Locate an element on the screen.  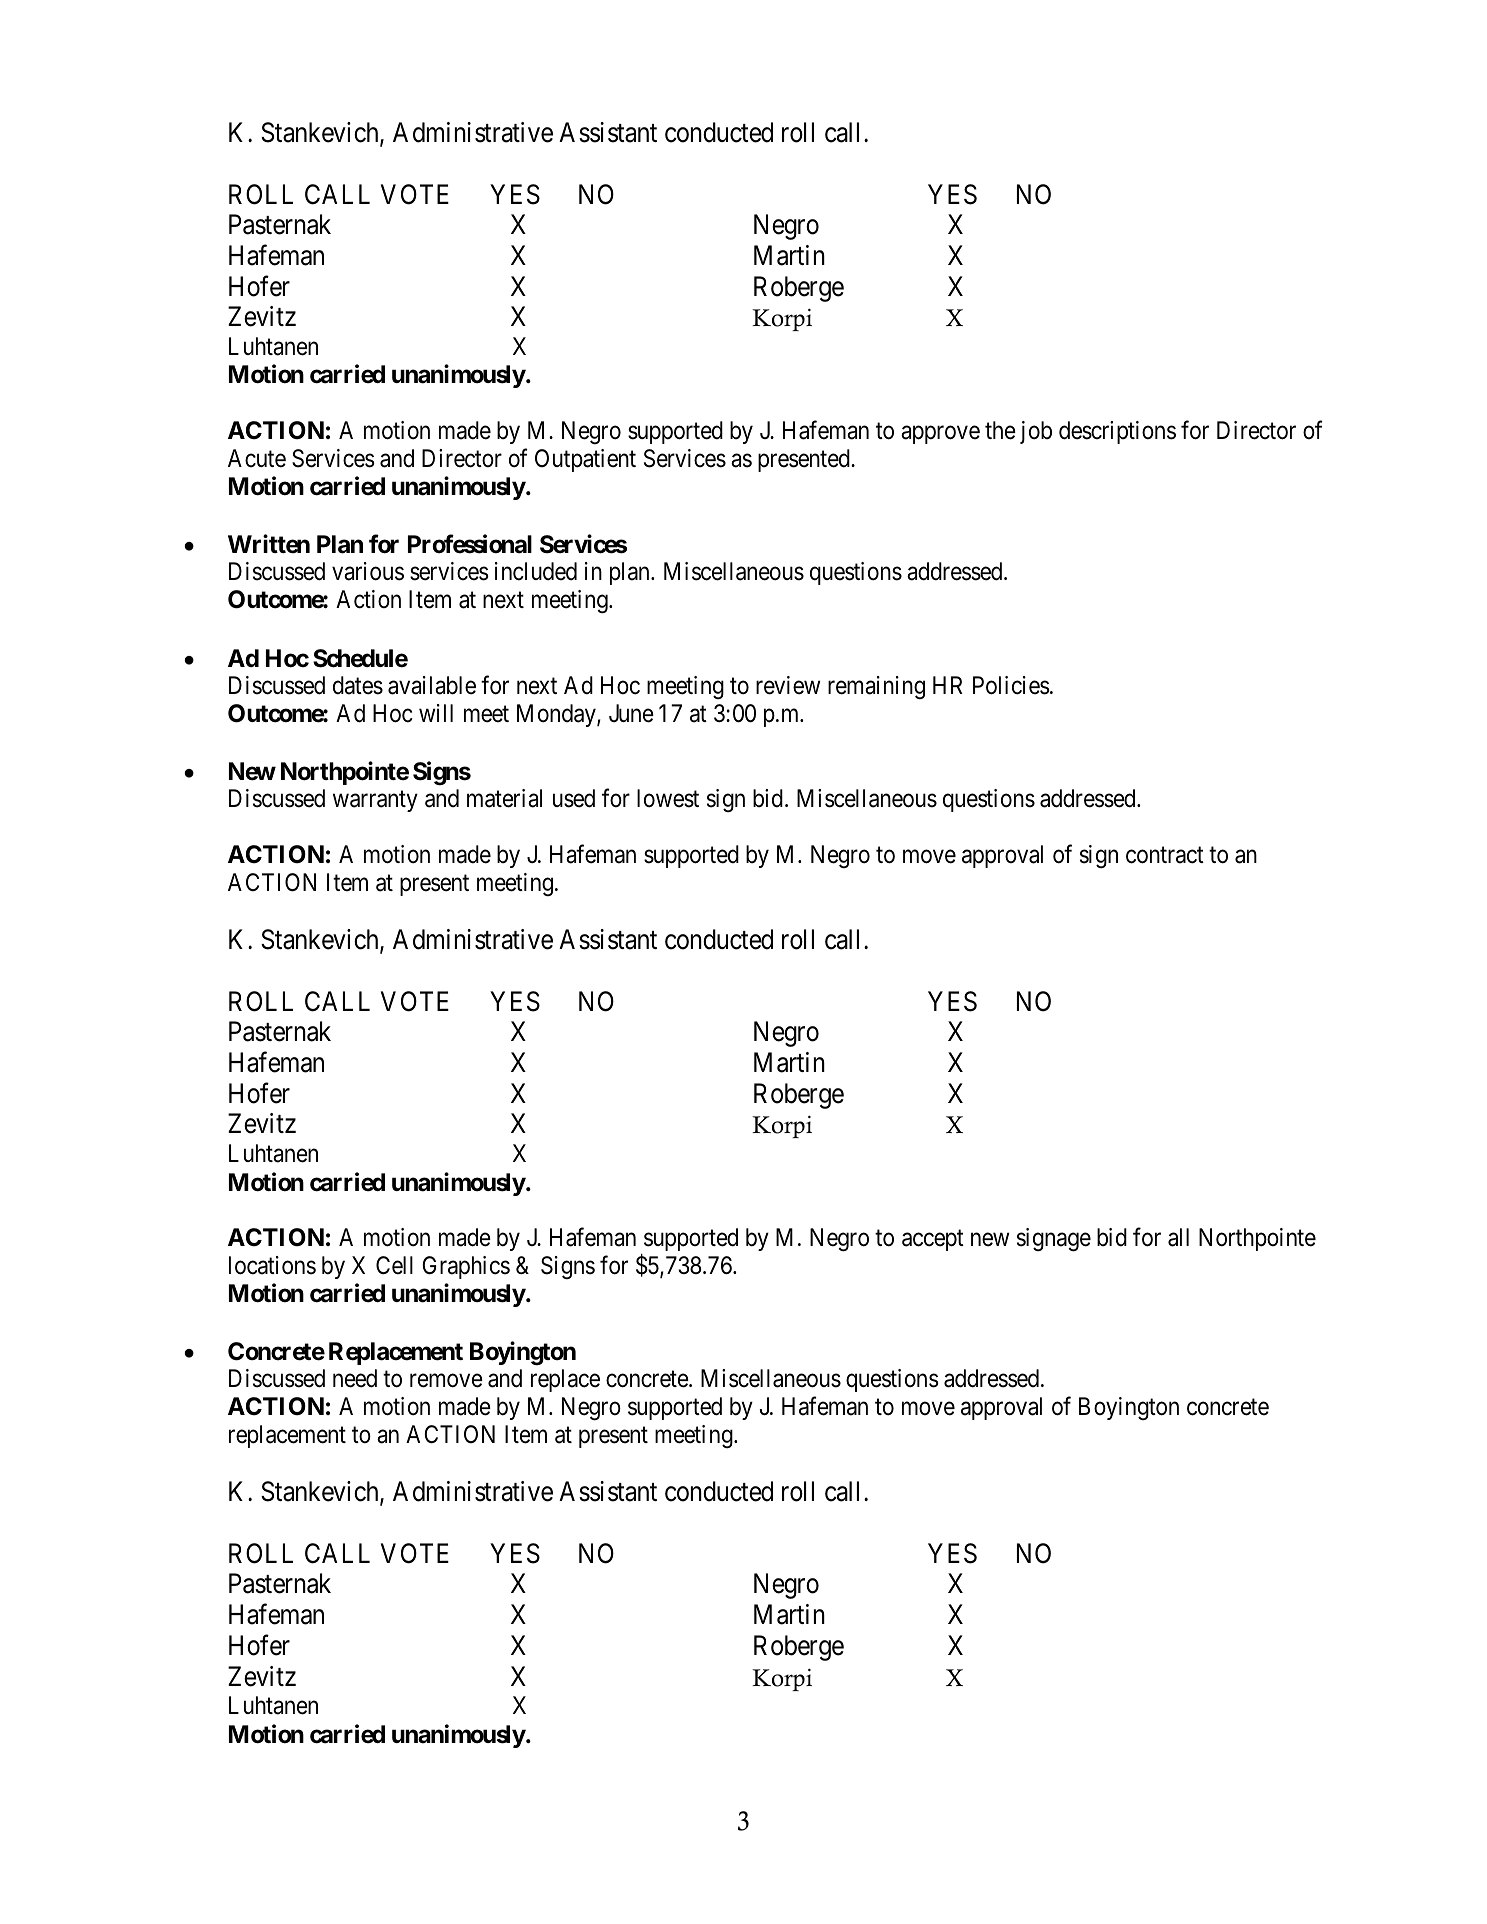
lowest is located at coordinates (668, 798).
